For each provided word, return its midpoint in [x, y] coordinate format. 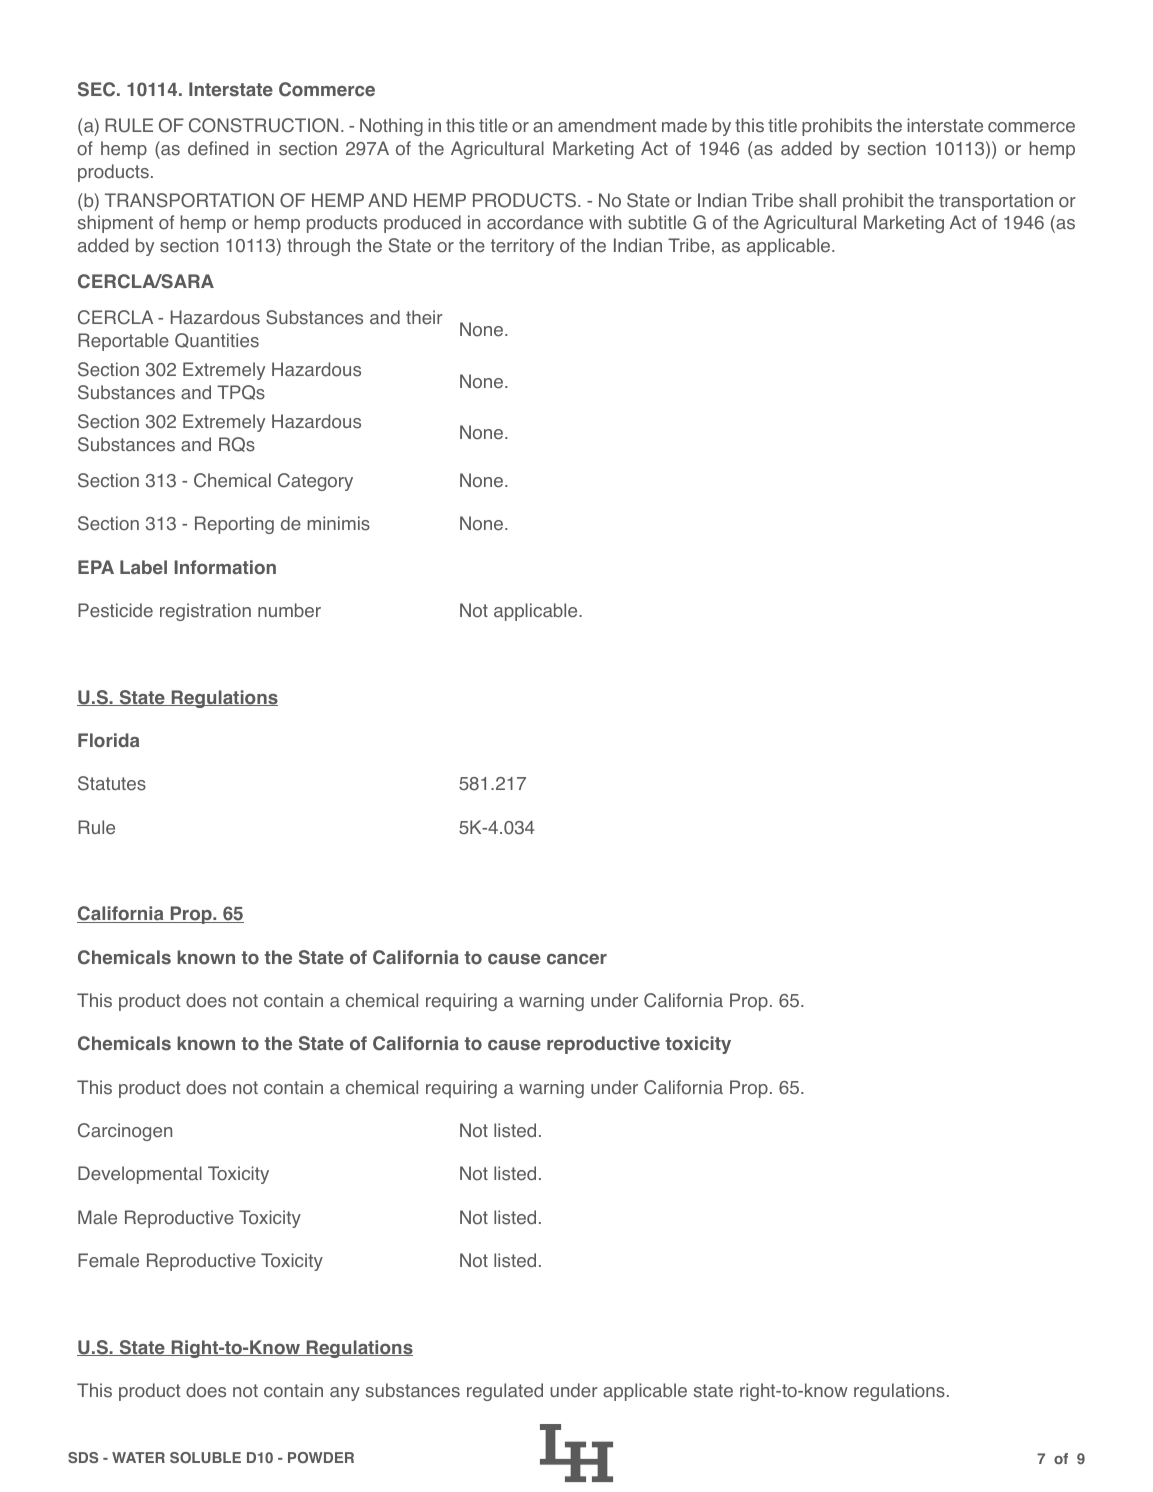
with [605, 222]
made [684, 125]
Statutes [112, 783]
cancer [577, 959]
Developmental [140, 1175]
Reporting [234, 525]
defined [218, 148]
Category [315, 482]
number [289, 610]
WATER [138, 1457]
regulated [505, 1392]
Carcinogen [125, 1132]
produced [422, 224]
